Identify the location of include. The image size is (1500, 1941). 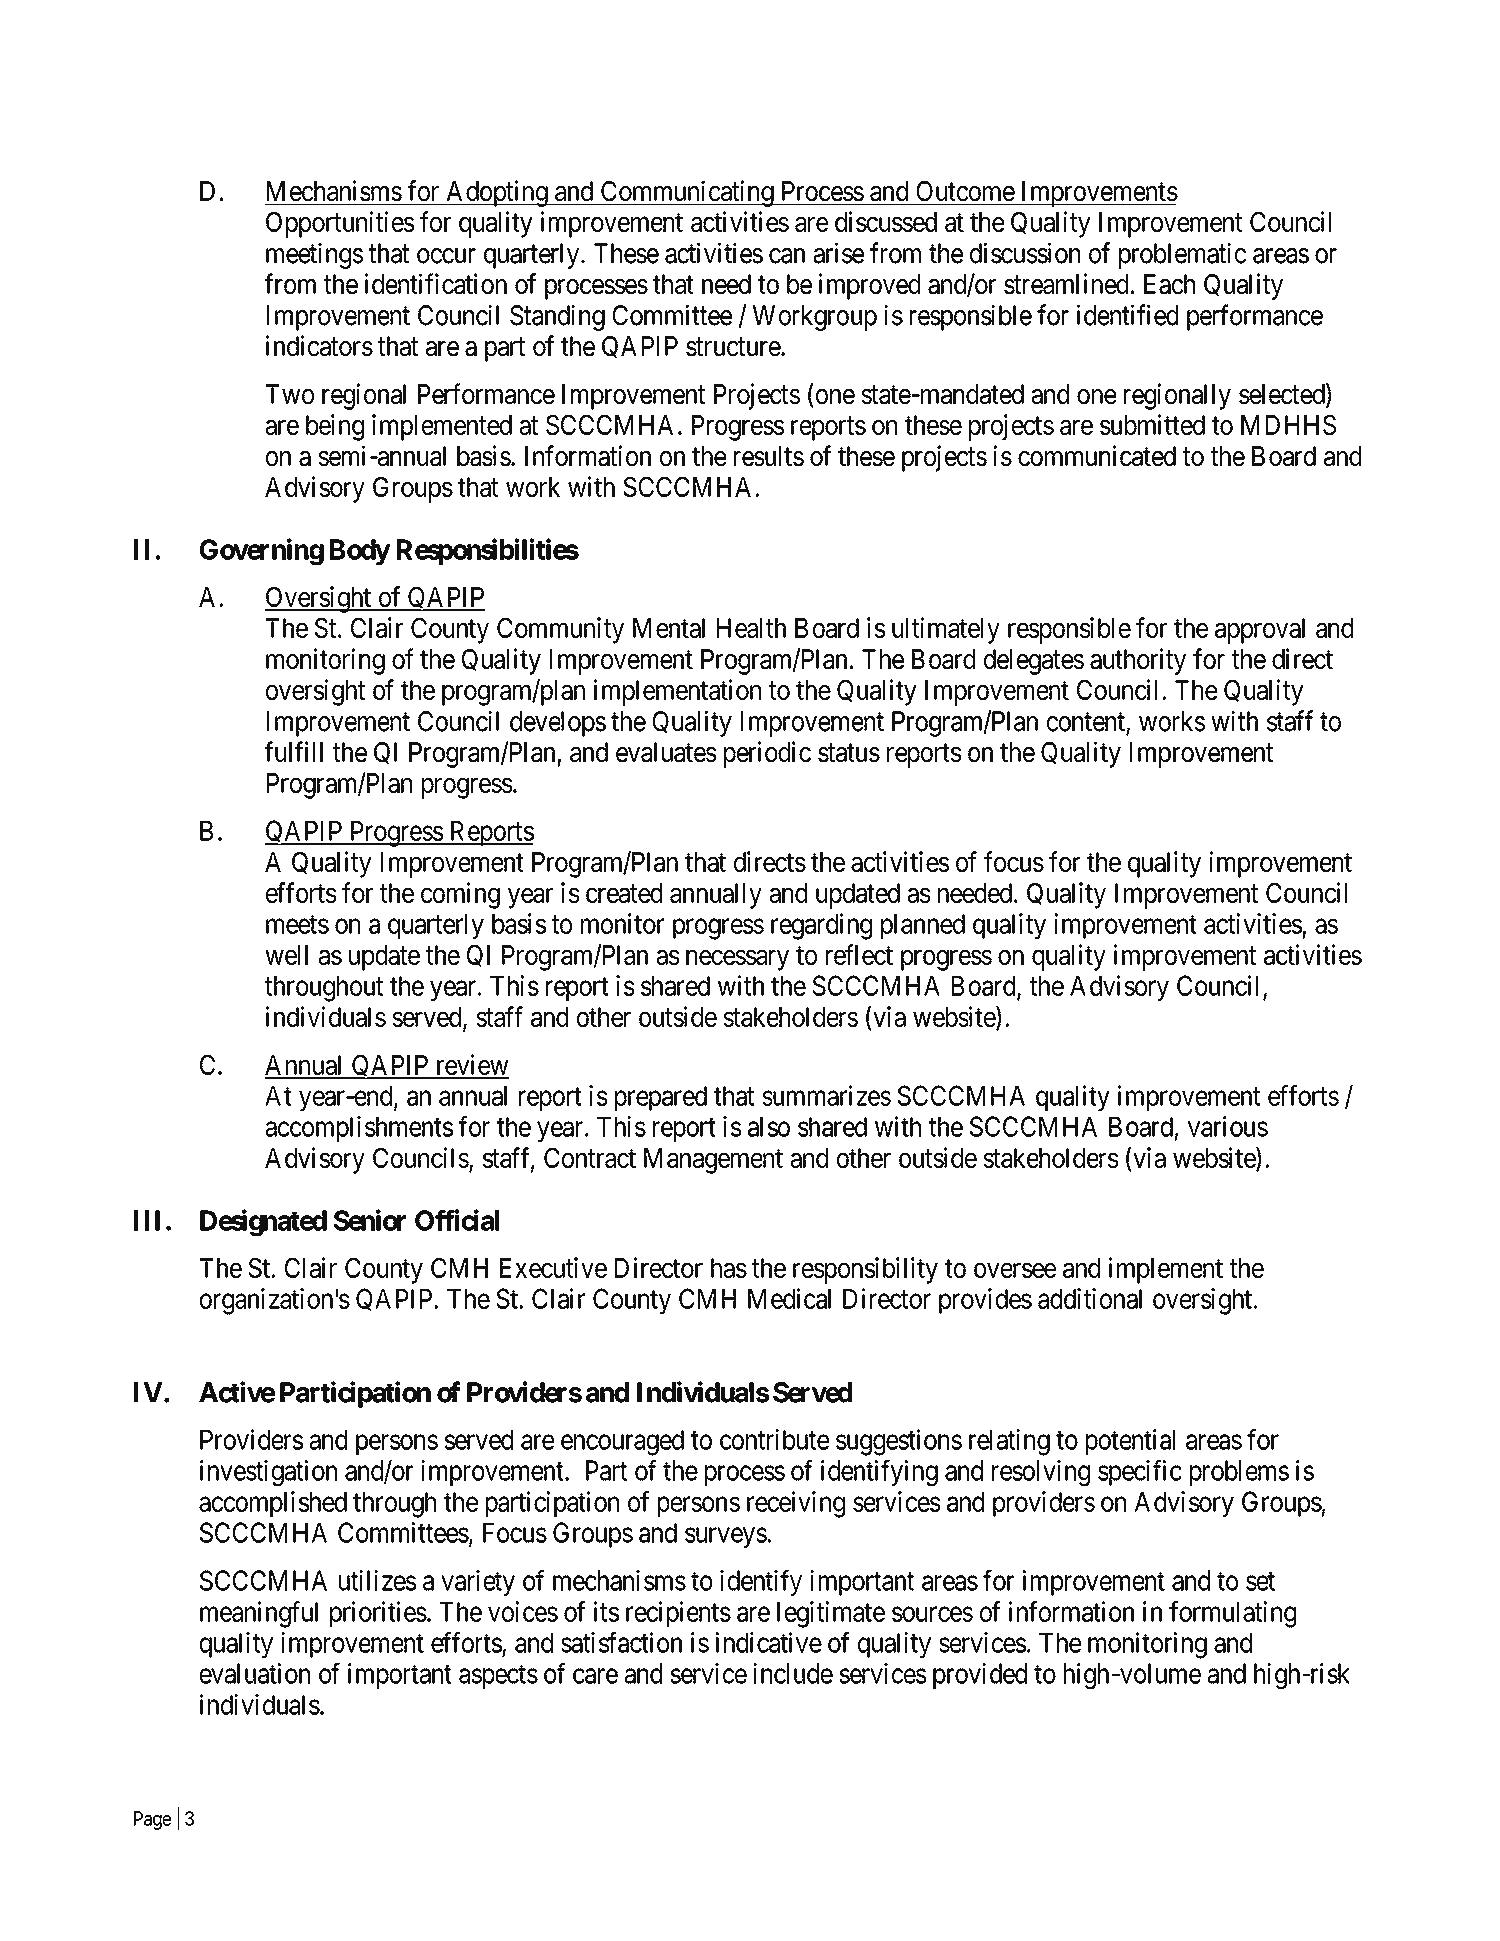
(793, 1673).
